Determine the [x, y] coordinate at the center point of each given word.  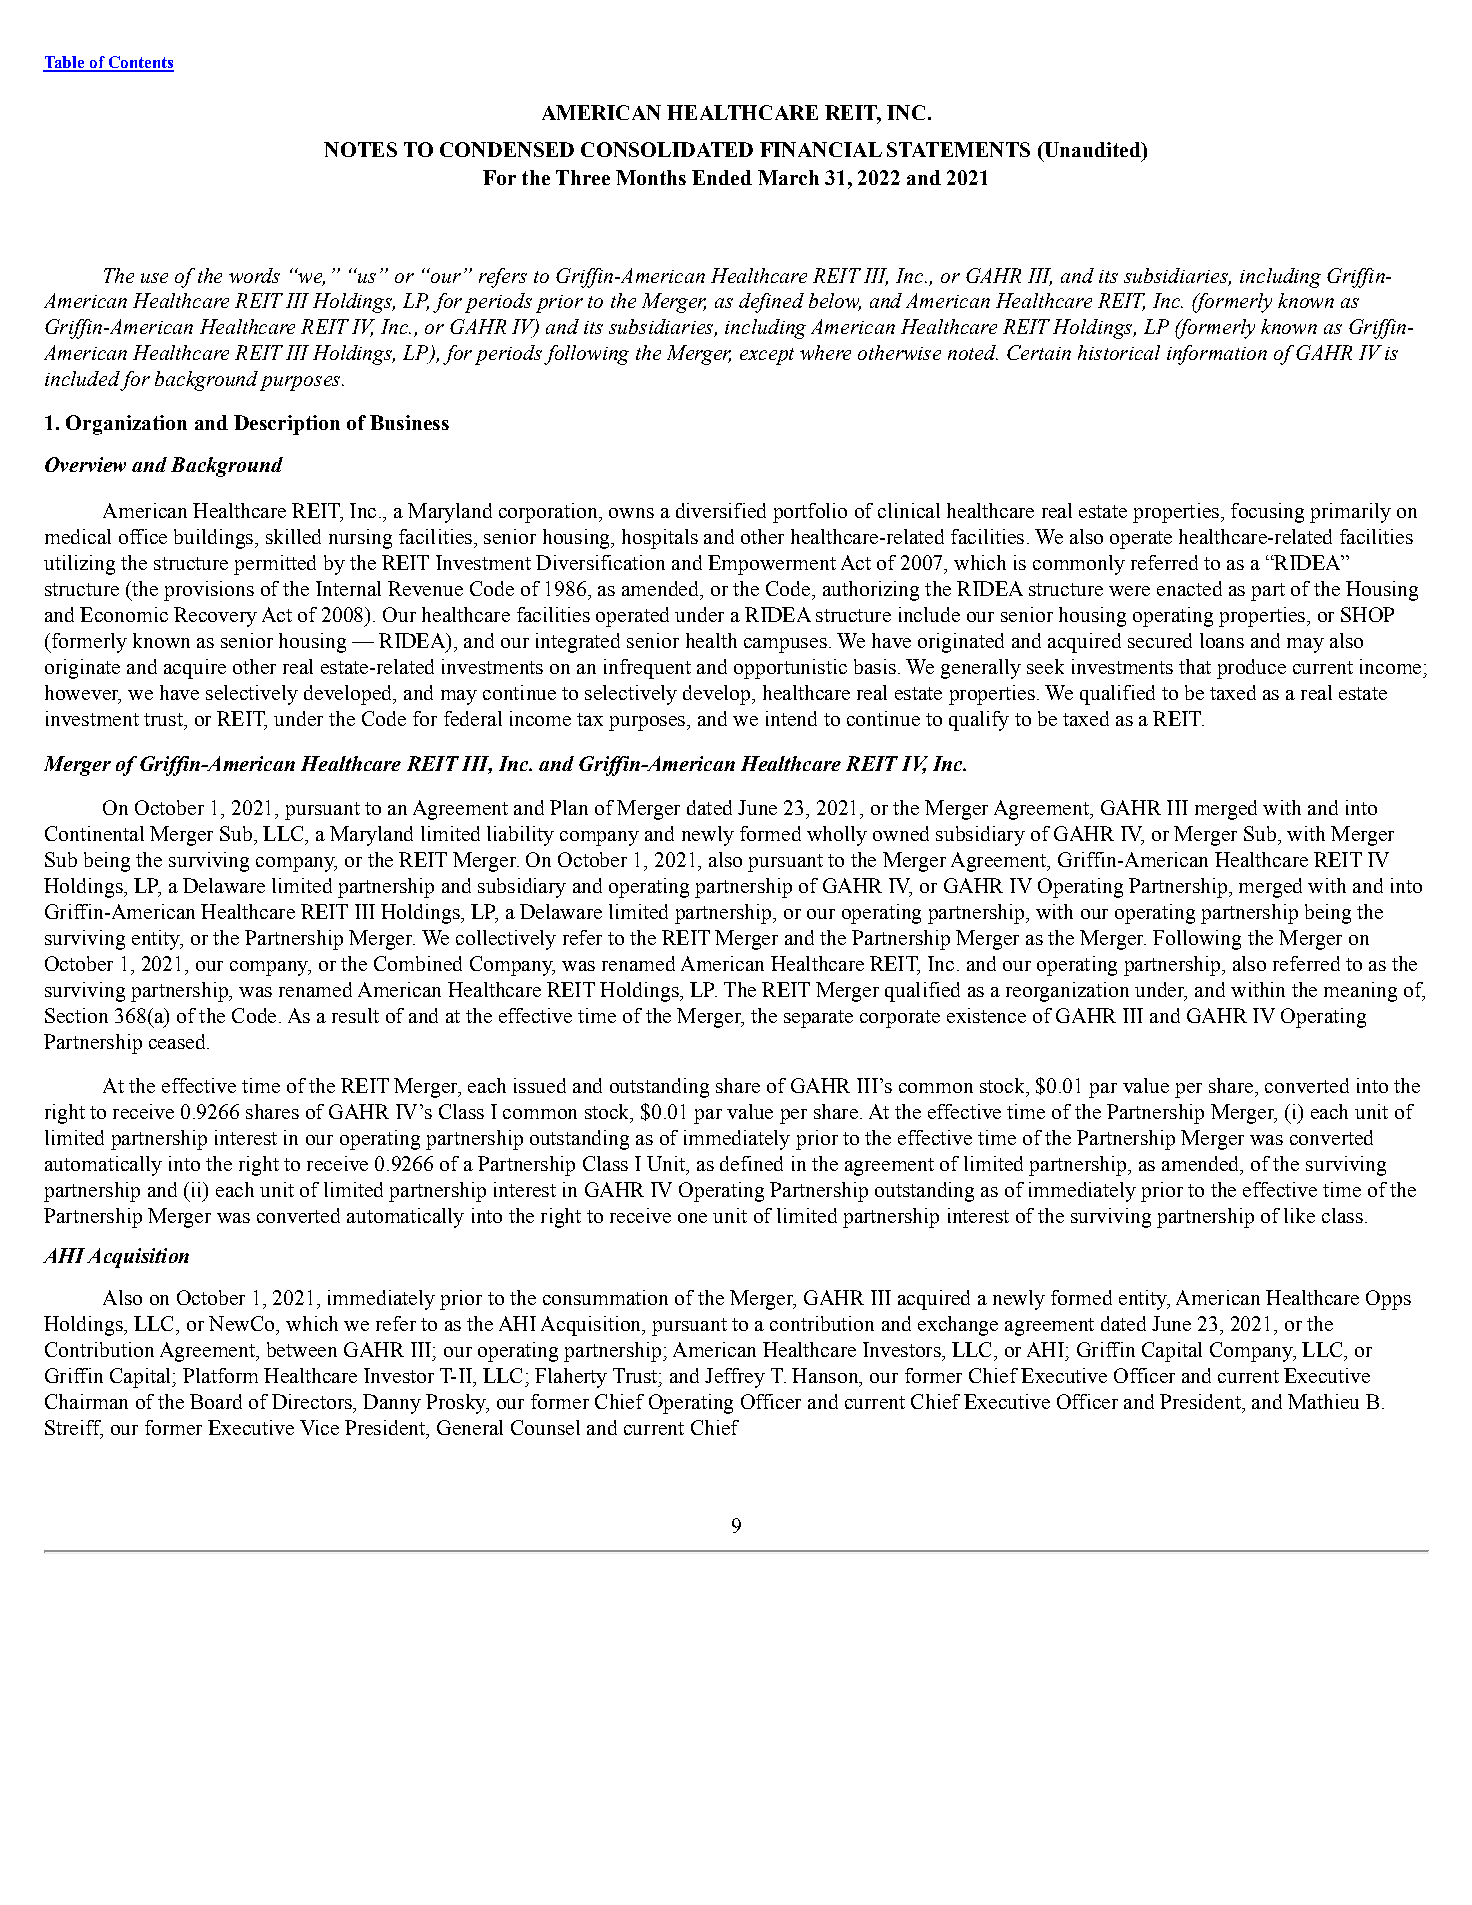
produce [1251, 669]
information [1217, 355]
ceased [178, 1041]
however [83, 694]
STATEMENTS [958, 149]
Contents [140, 63]
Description [287, 425]
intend [791, 718]
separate [818, 1019]
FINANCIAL [821, 149]
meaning [1360, 992]
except [767, 356]
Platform [220, 1375]
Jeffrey [735, 1378]
